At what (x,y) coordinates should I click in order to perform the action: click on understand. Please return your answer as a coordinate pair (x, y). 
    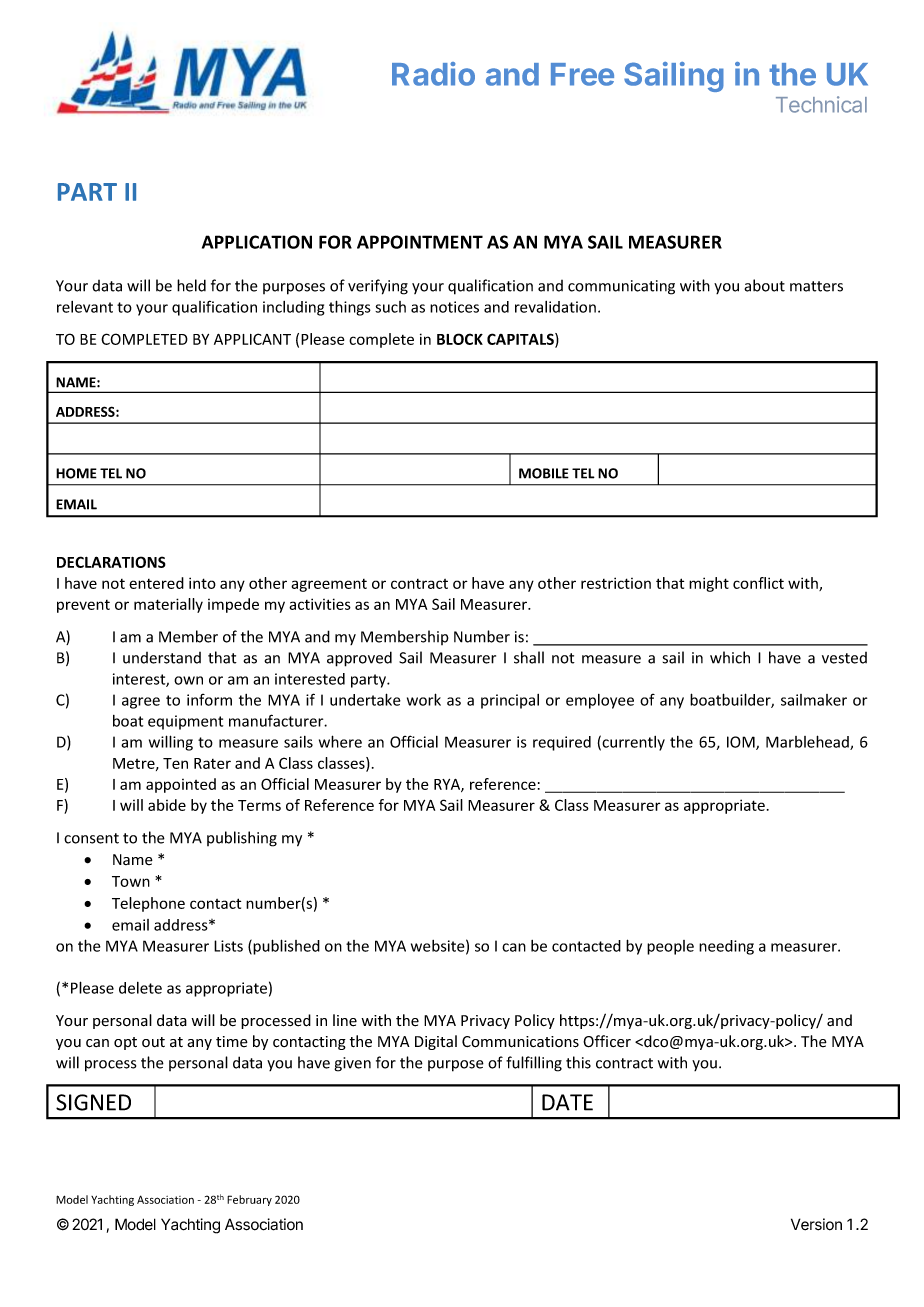
    Looking at the image, I should click on (162, 658).
